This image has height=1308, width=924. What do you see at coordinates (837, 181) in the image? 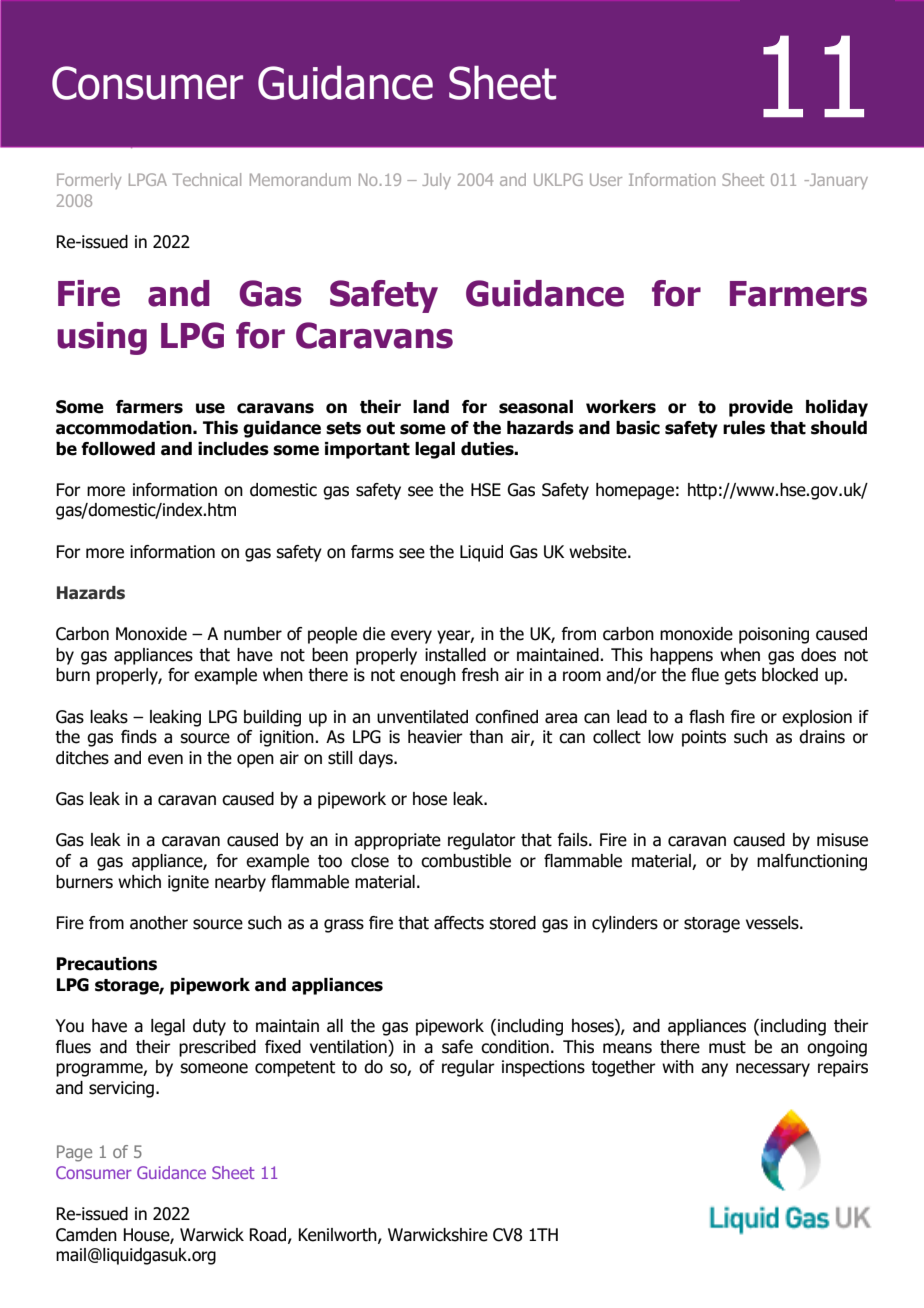
I see `January` at bounding box center [837, 181].
